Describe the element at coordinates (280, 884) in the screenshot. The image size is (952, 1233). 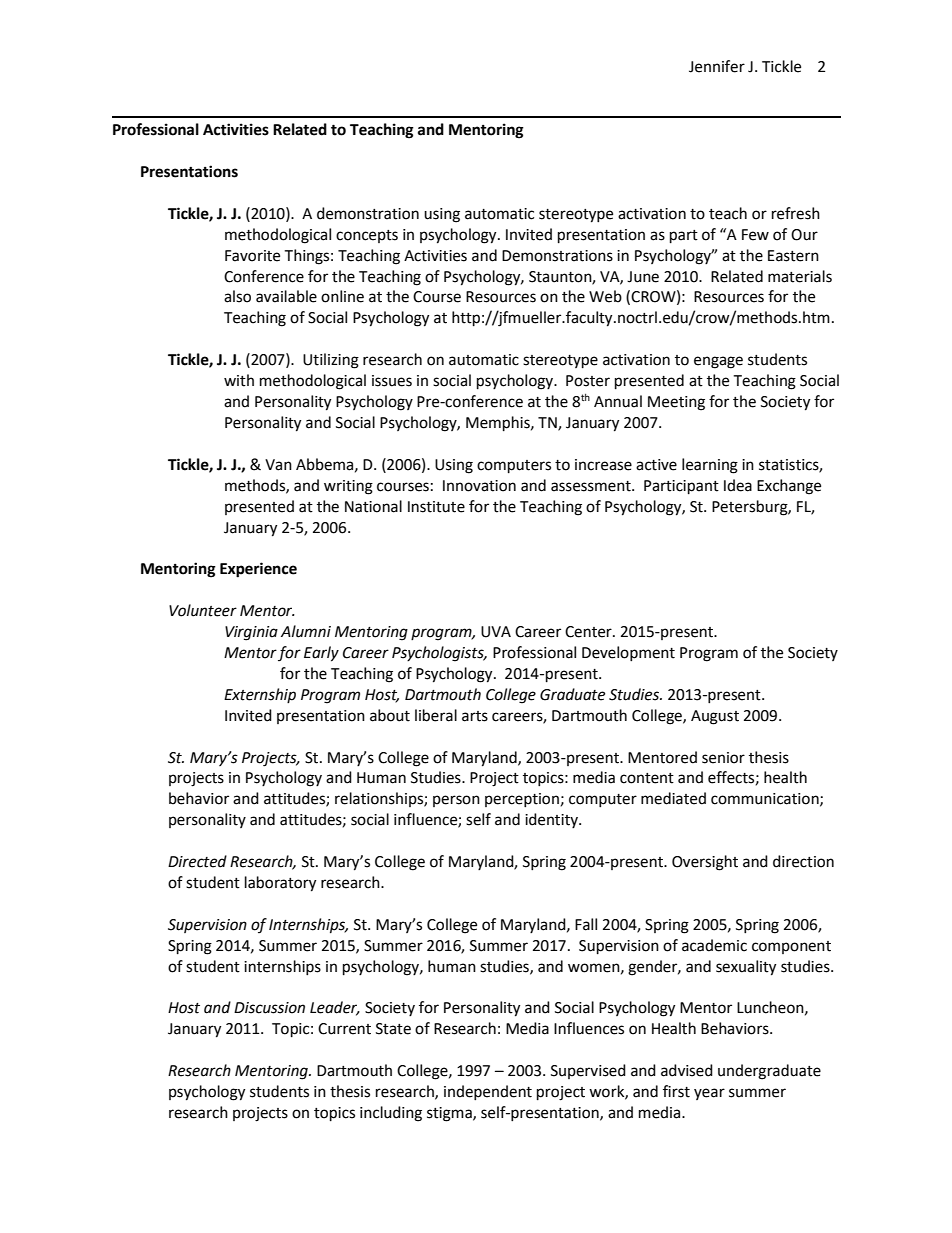
I see `laboratory` at that location.
